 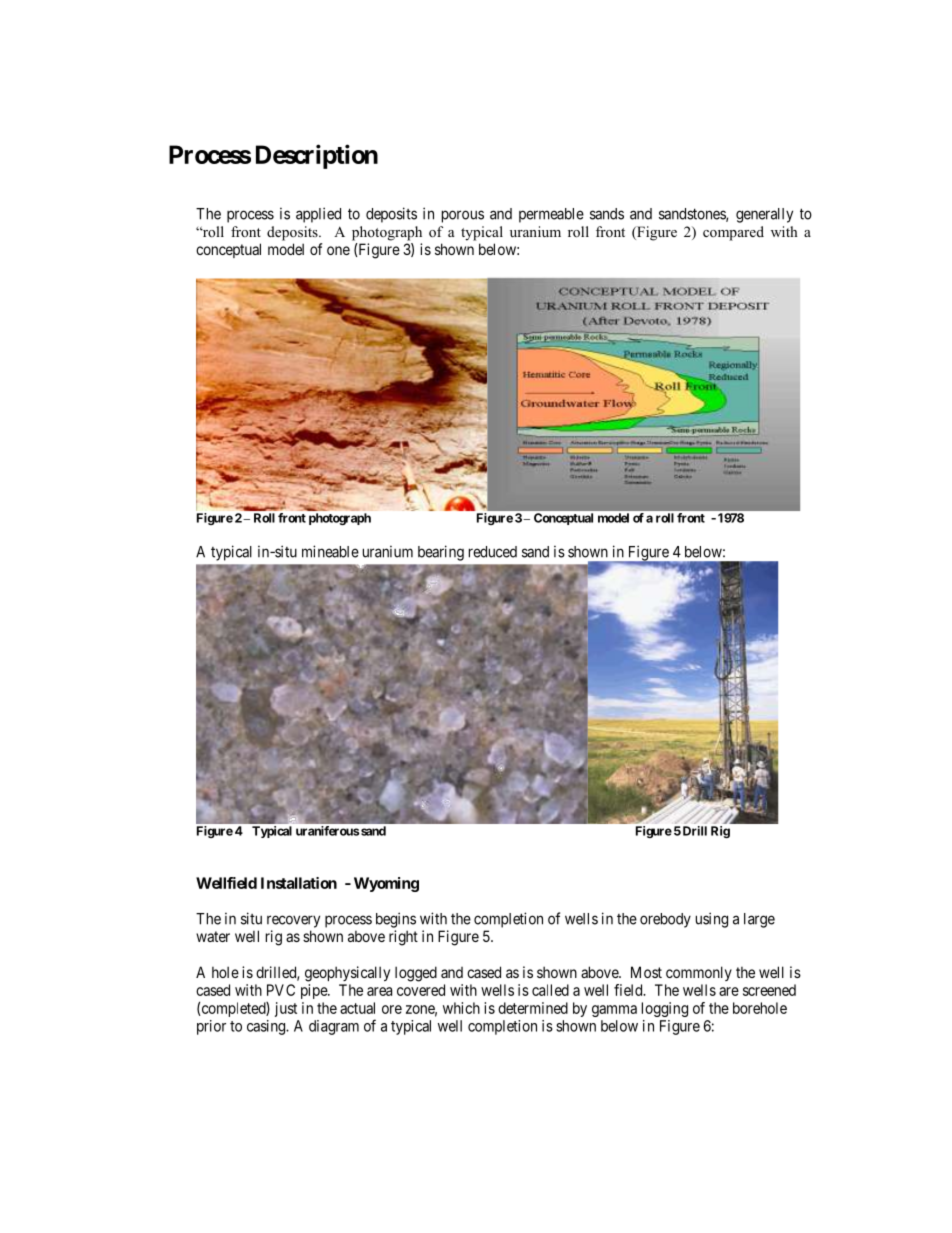 What do you see at coordinates (461, 1008) in the page?
I see `which` at bounding box center [461, 1008].
